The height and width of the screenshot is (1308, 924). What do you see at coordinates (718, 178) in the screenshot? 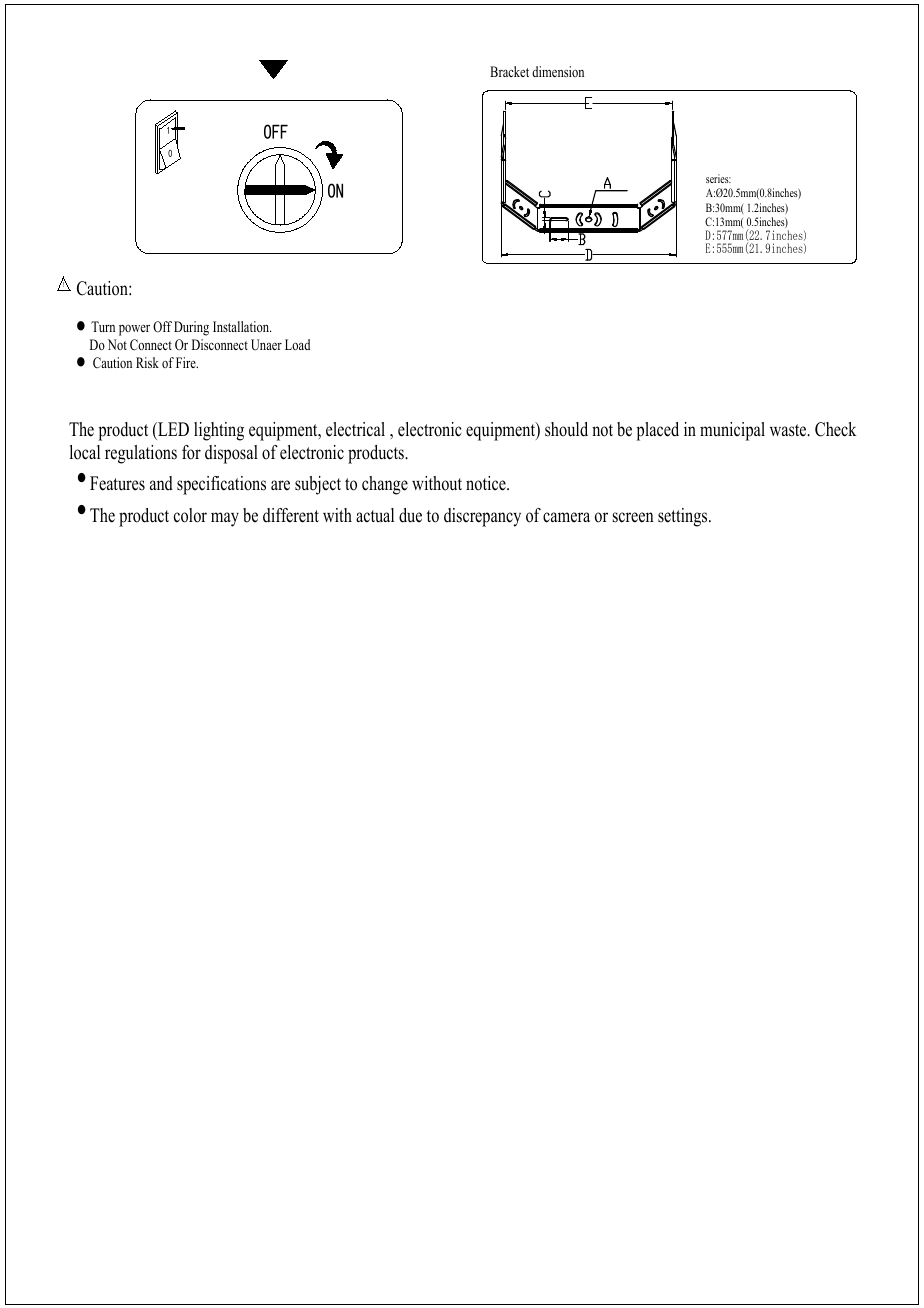
I see `series` at bounding box center [718, 178].
